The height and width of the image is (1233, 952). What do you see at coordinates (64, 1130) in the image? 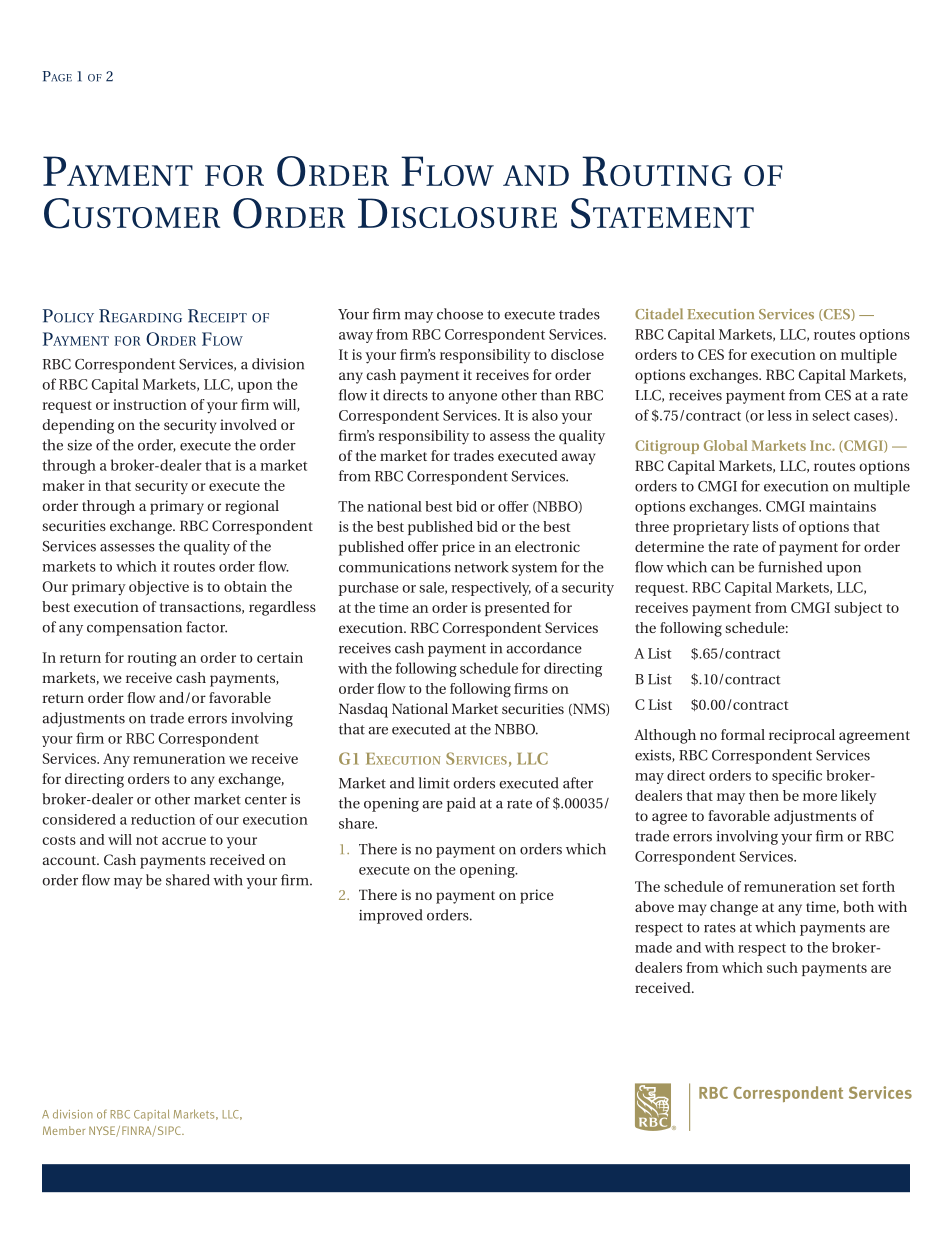
I see `Member` at bounding box center [64, 1130].
